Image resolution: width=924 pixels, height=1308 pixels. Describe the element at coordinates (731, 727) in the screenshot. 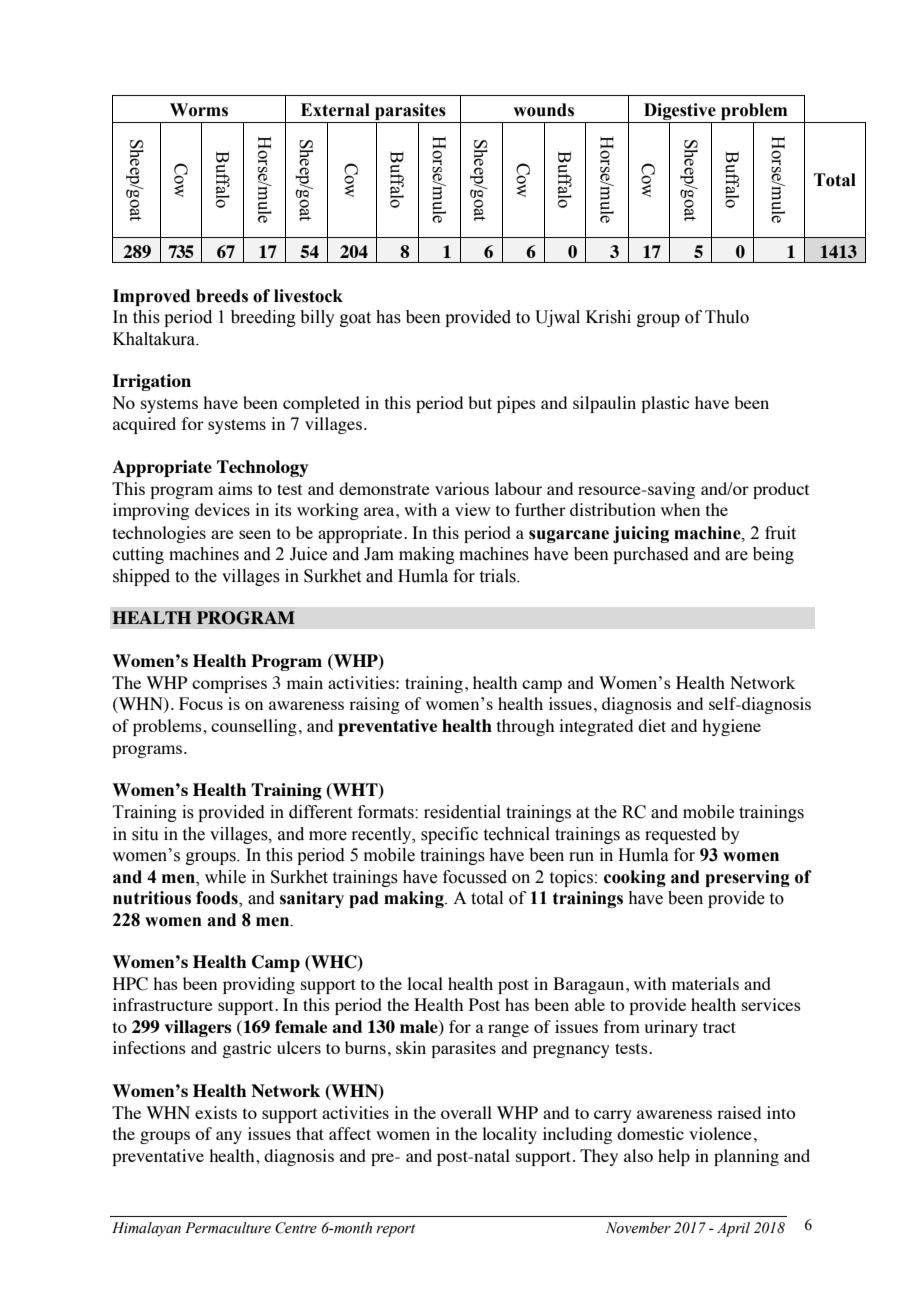

I see `hygiene` at that location.
